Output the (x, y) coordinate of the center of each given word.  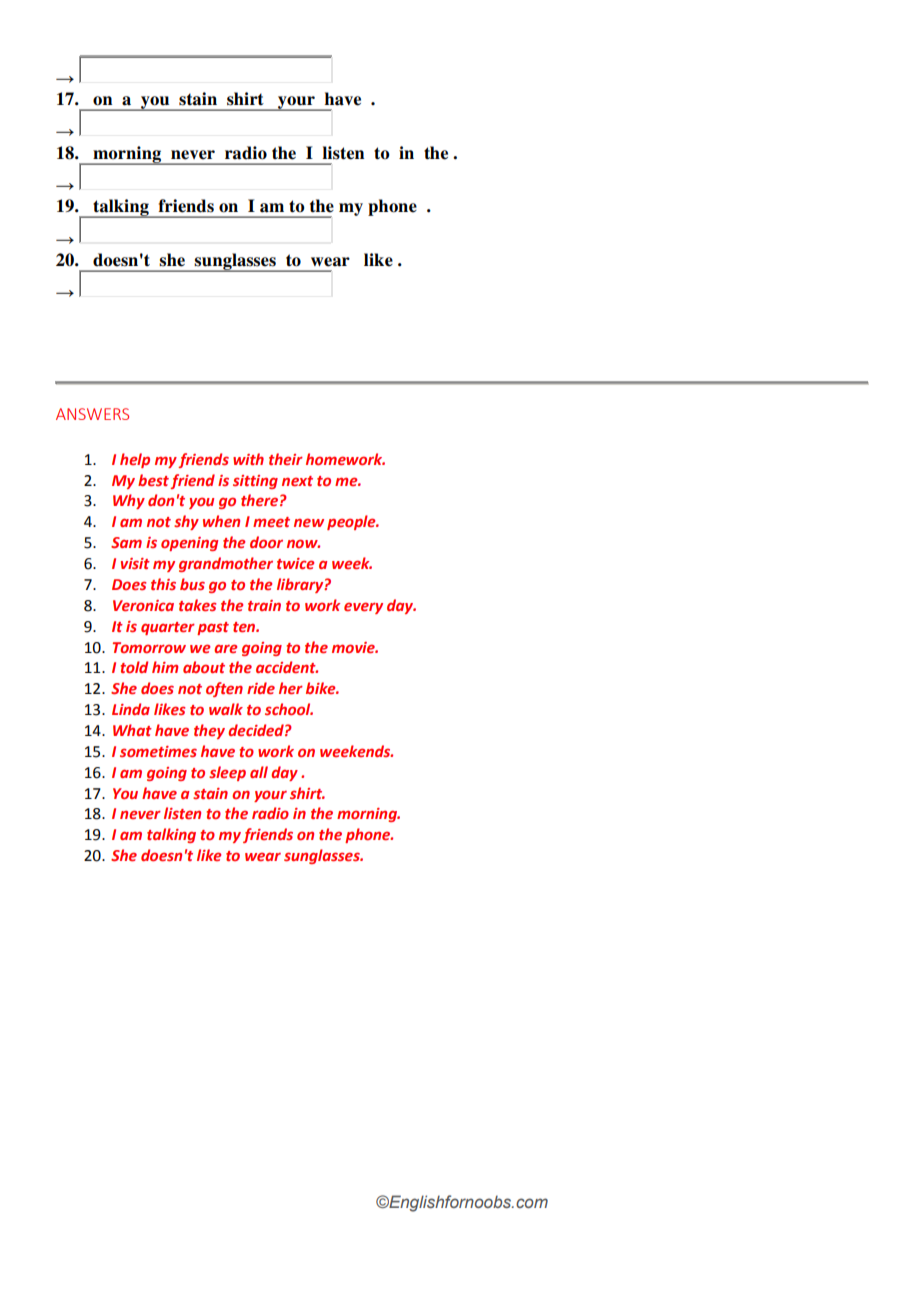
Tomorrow (149, 647)
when (221, 521)
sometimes (158, 751)
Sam (126, 542)
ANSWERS (92, 414)
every (363, 608)
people (352, 522)
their (286, 459)
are (225, 648)
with (248, 459)
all (259, 772)
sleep (227, 773)
